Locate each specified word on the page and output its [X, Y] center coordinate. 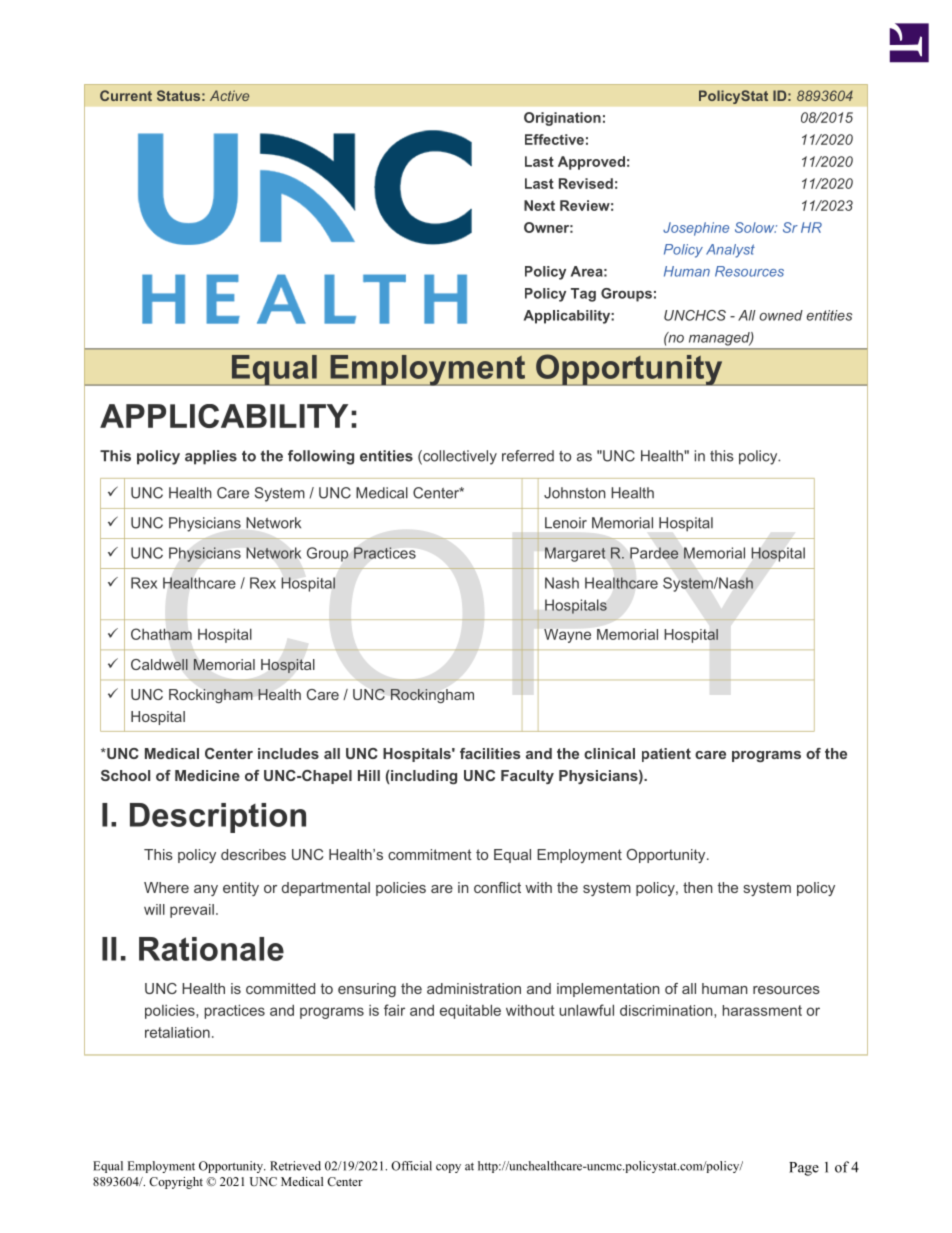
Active [229, 95]
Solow [756, 227]
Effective [554, 139]
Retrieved [295, 1166]
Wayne [567, 636]
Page [804, 1169]
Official [411, 1166]
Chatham [161, 634]
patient [666, 755]
